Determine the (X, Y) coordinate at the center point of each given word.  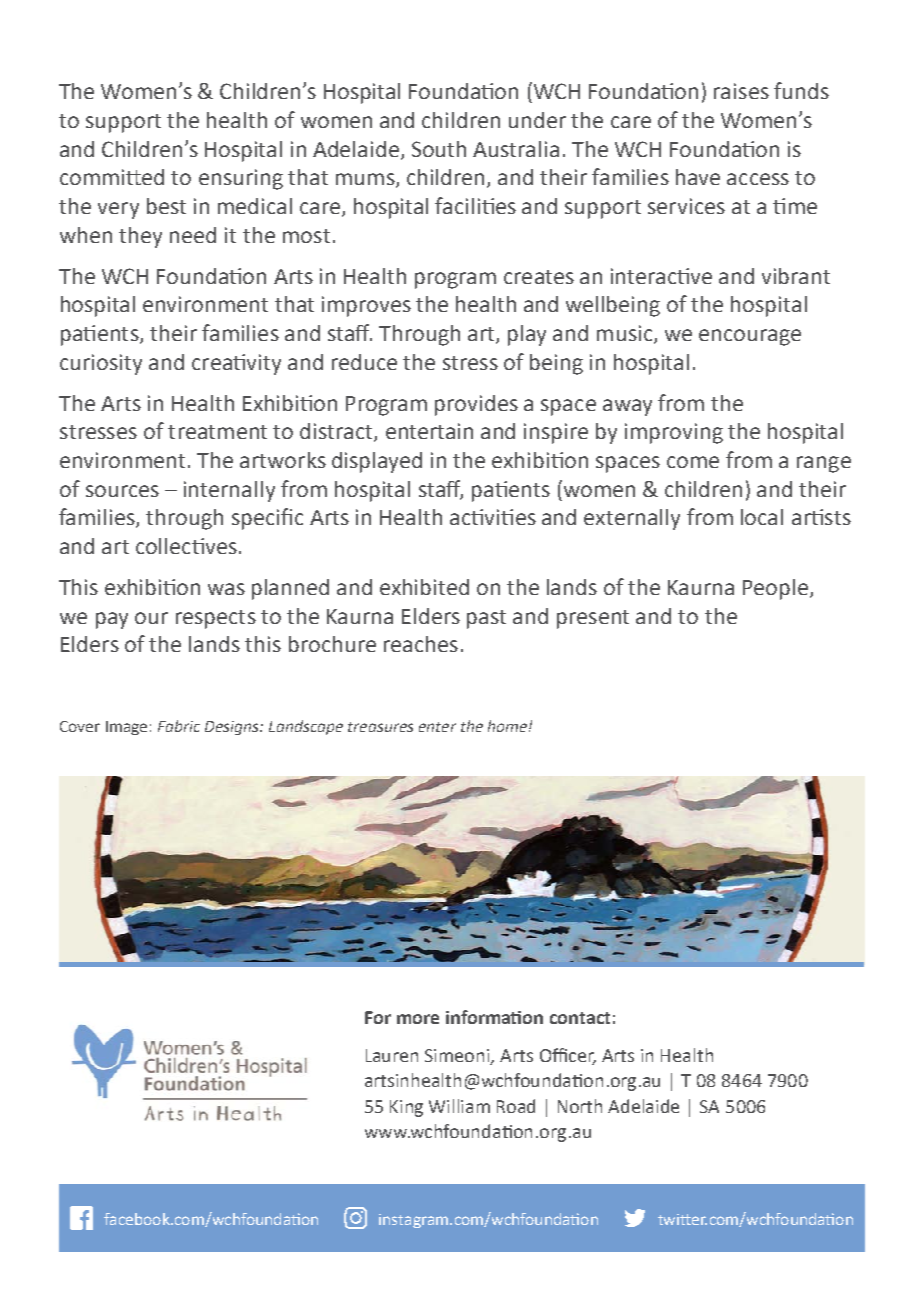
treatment (217, 432)
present (593, 619)
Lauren (392, 1055)
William (459, 1106)
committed (112, 177)
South (439, 149)
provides (476, 405)
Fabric (179, 726)
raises (741, 91)
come (693, 462)
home (507, 726)
